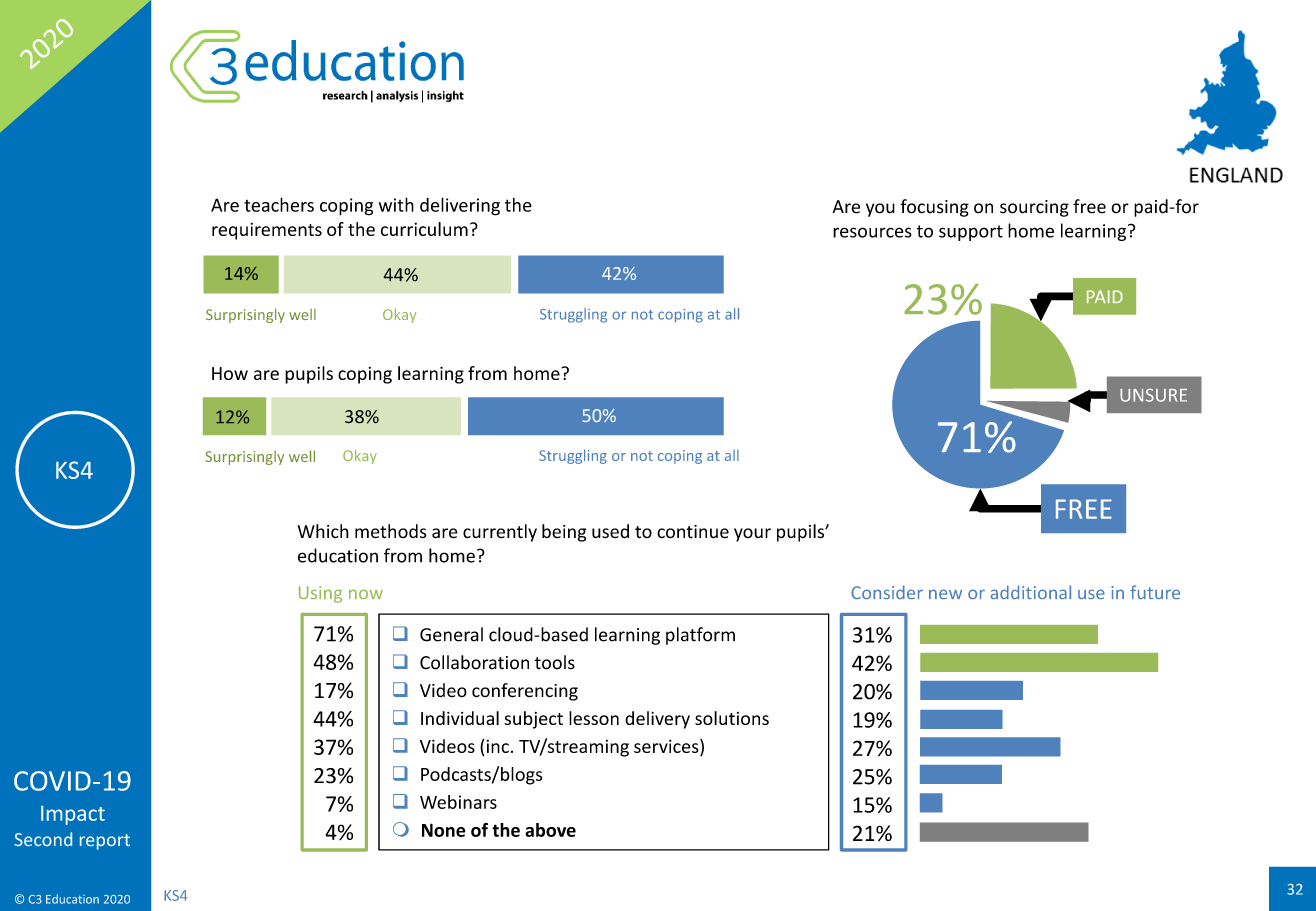 The height and width of the document is (911, 1316). What do you see at coordinates (1153, 395) in the document?
I see `UNSURE` at bounding box center [1153, 395].
